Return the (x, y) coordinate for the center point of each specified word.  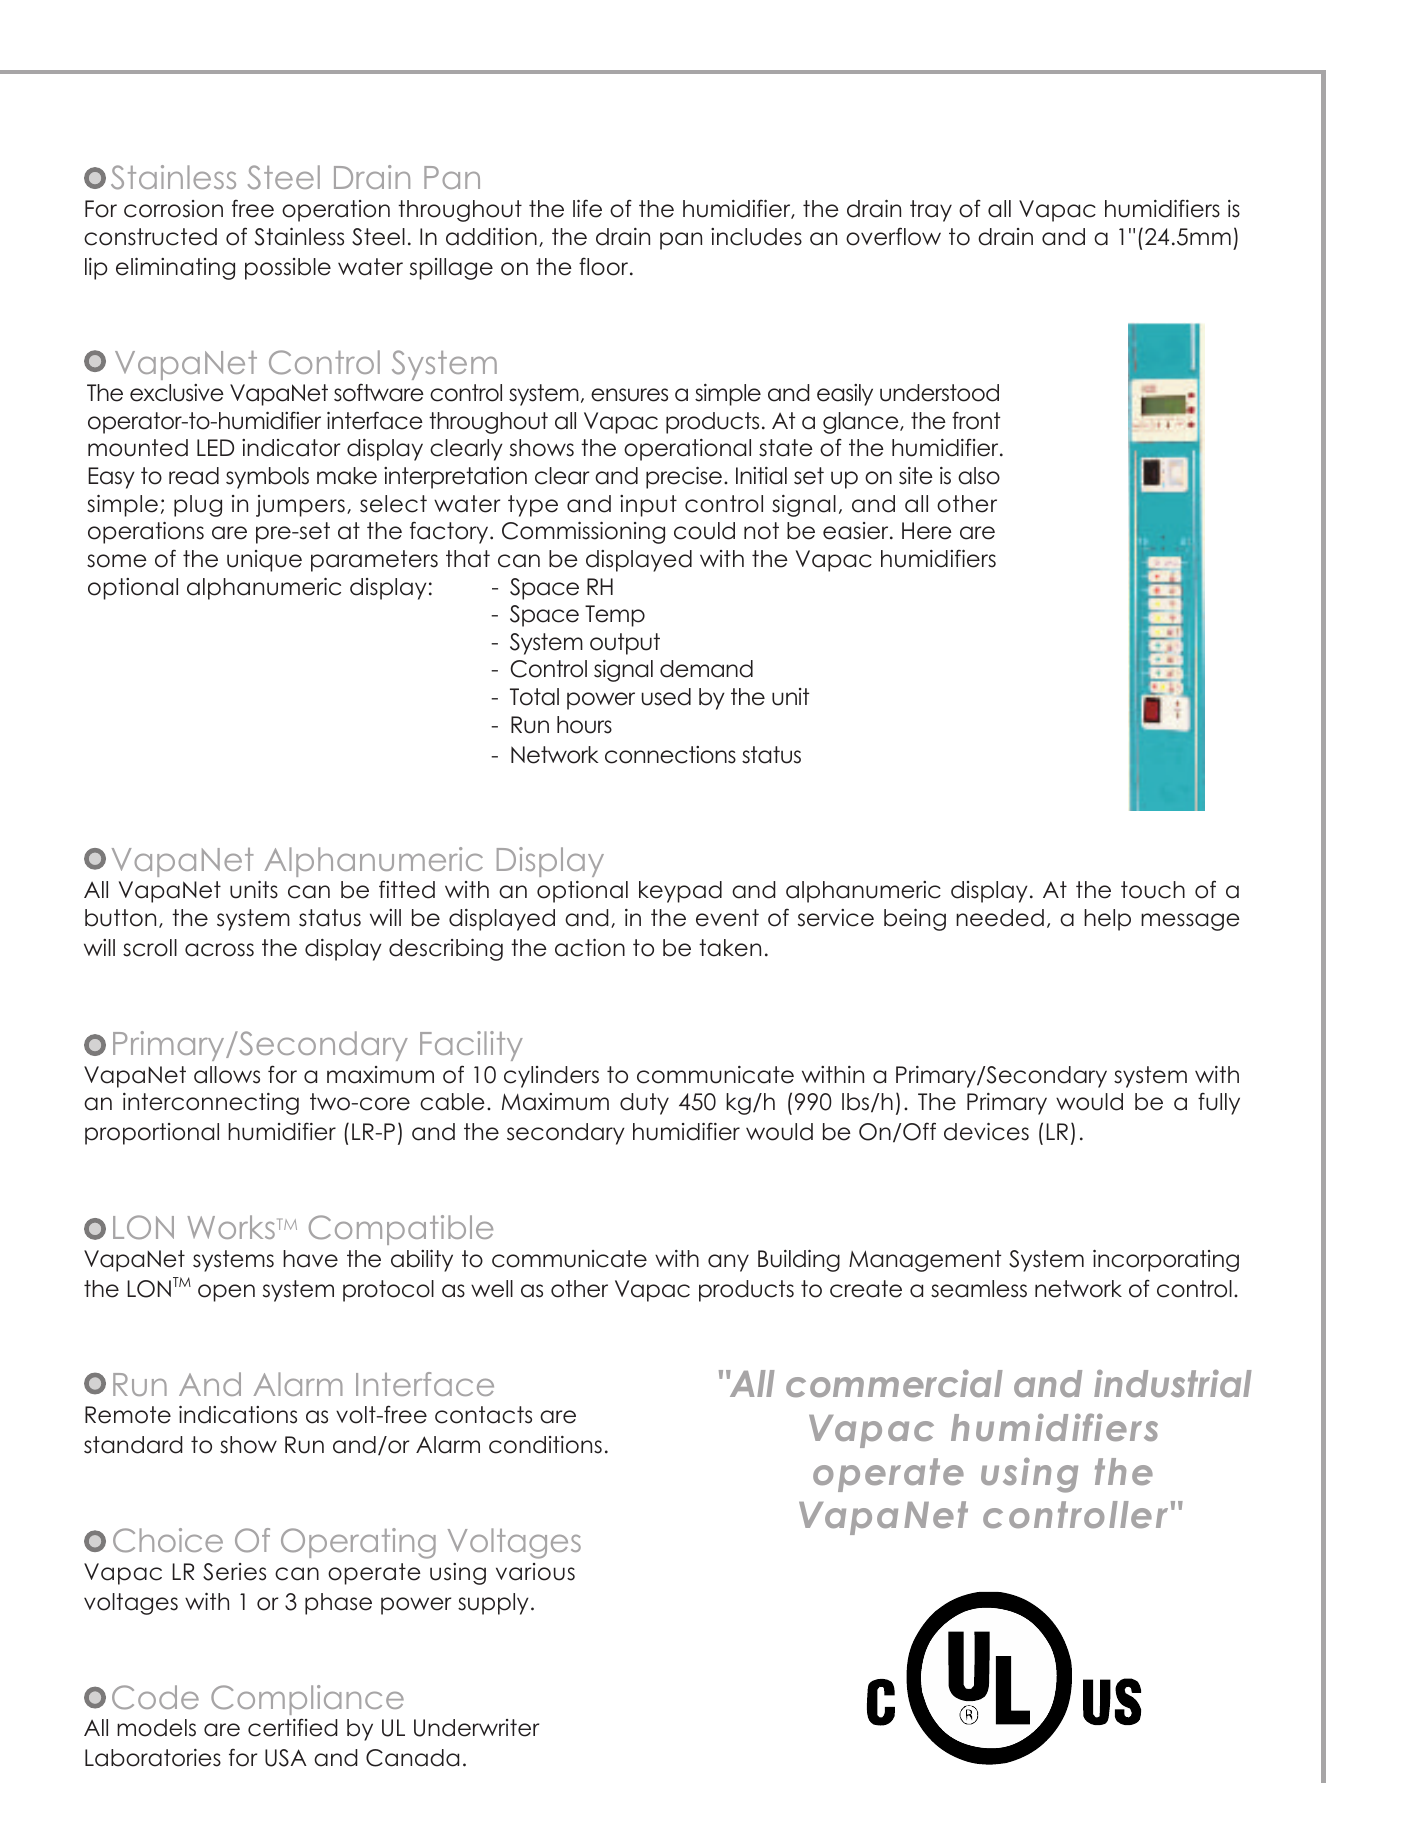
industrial (1173, 1383)
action (590, 948)
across (219, 950)
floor (605, 266)
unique (264, 561)
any (728, 1263)
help (1107, 920)
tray (931, 211)
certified (293, 1727)
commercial (894, 1383)
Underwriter (476, 1728)
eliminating (175, 269)
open (226, 1293)
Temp (615, 616)
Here (927, 531)
